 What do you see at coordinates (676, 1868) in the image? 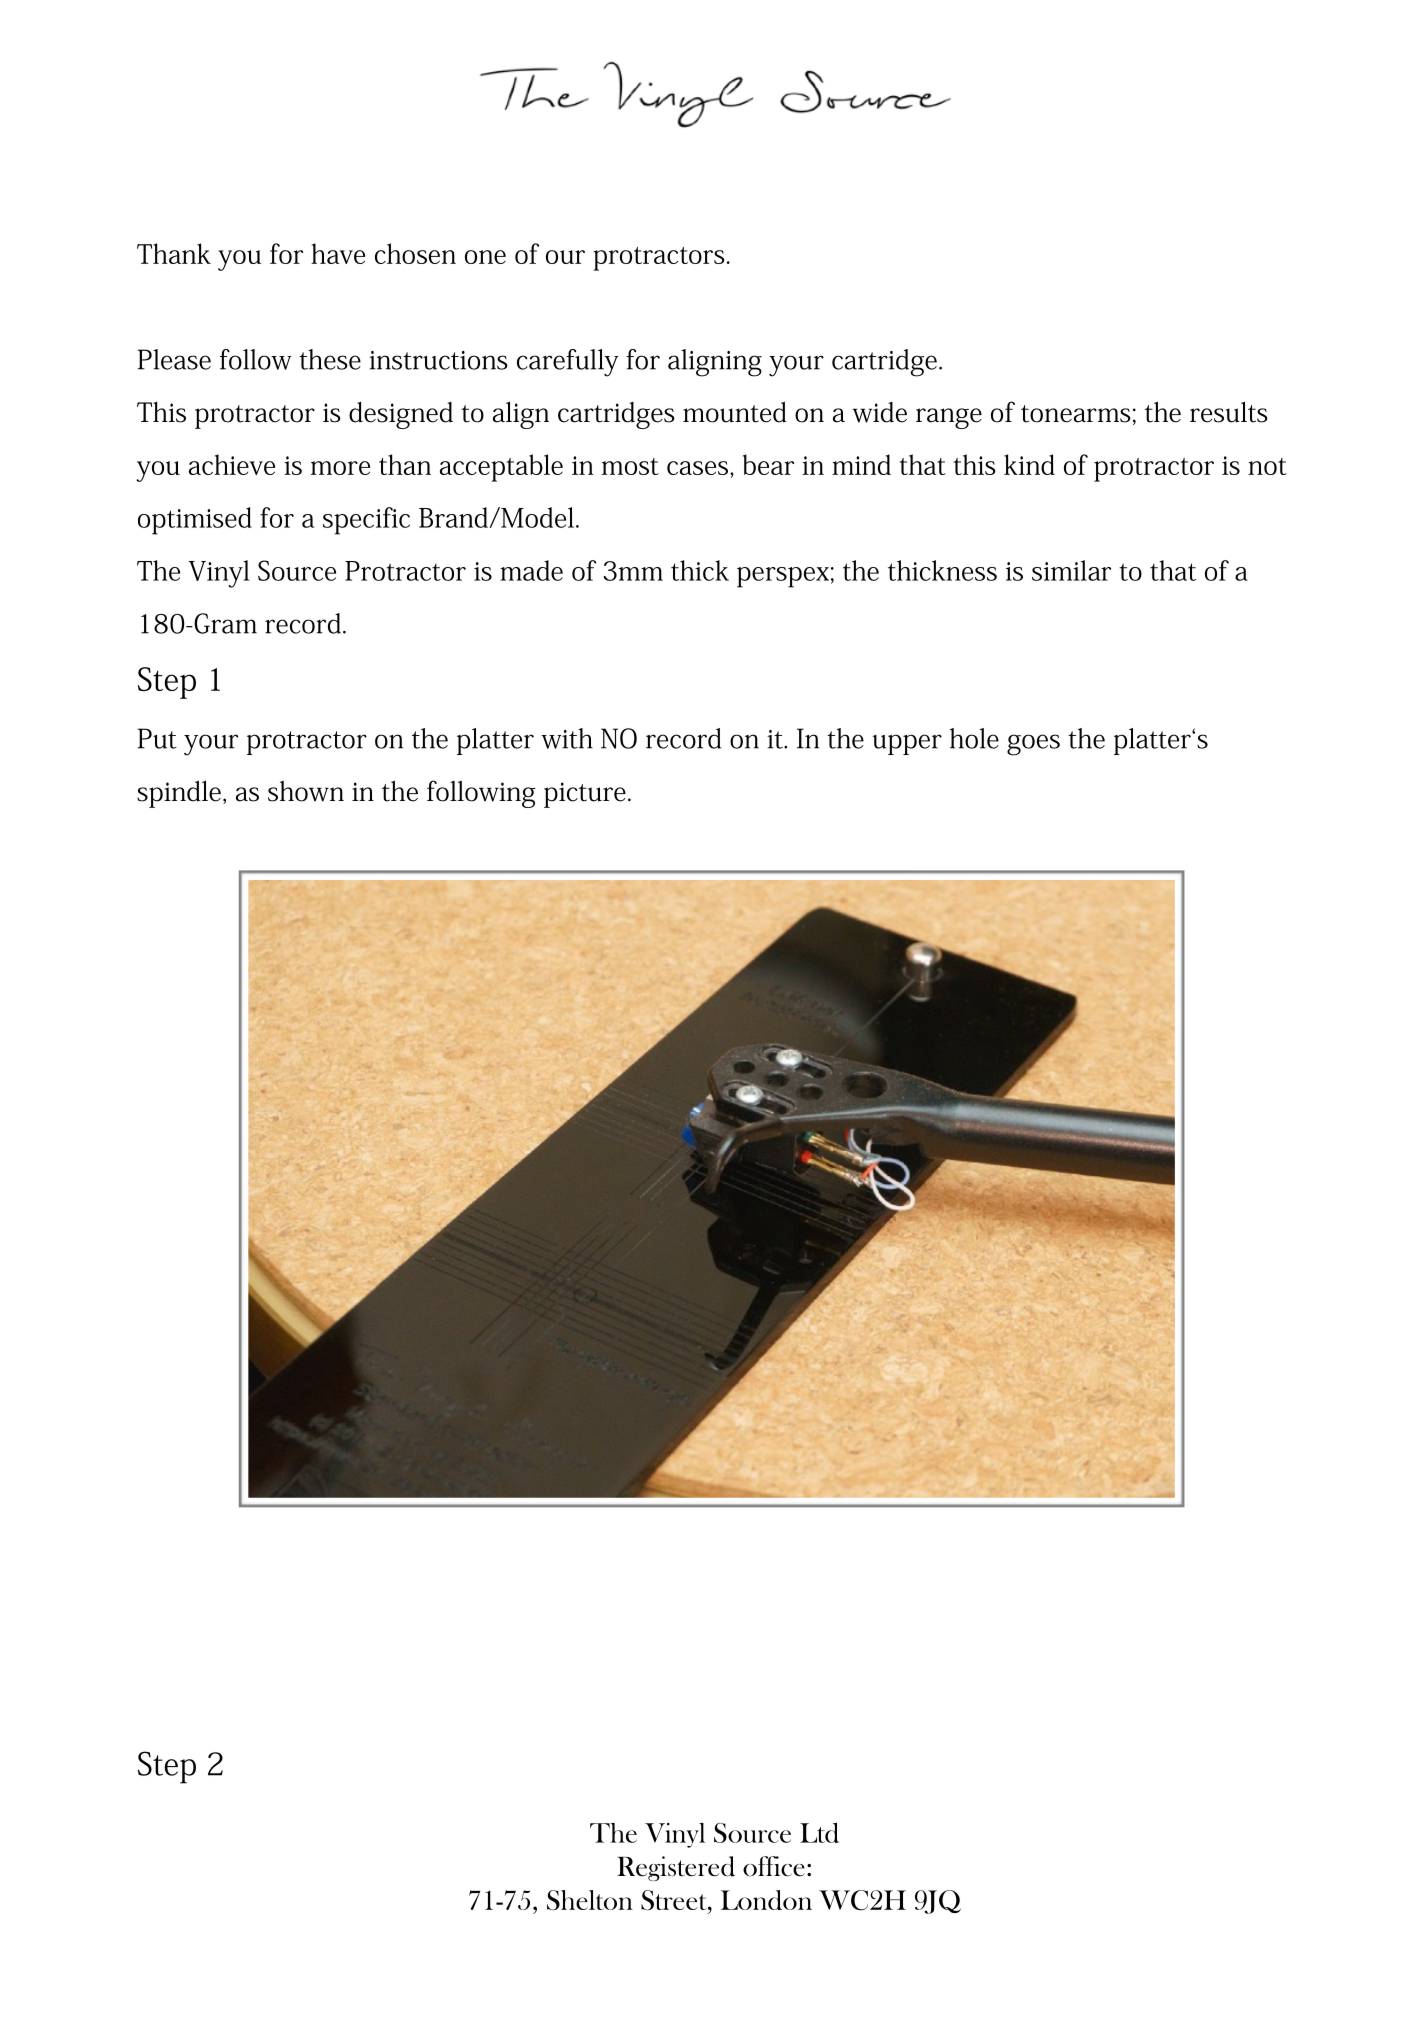
I see `Registered` at bounding box center [676, 1868].
